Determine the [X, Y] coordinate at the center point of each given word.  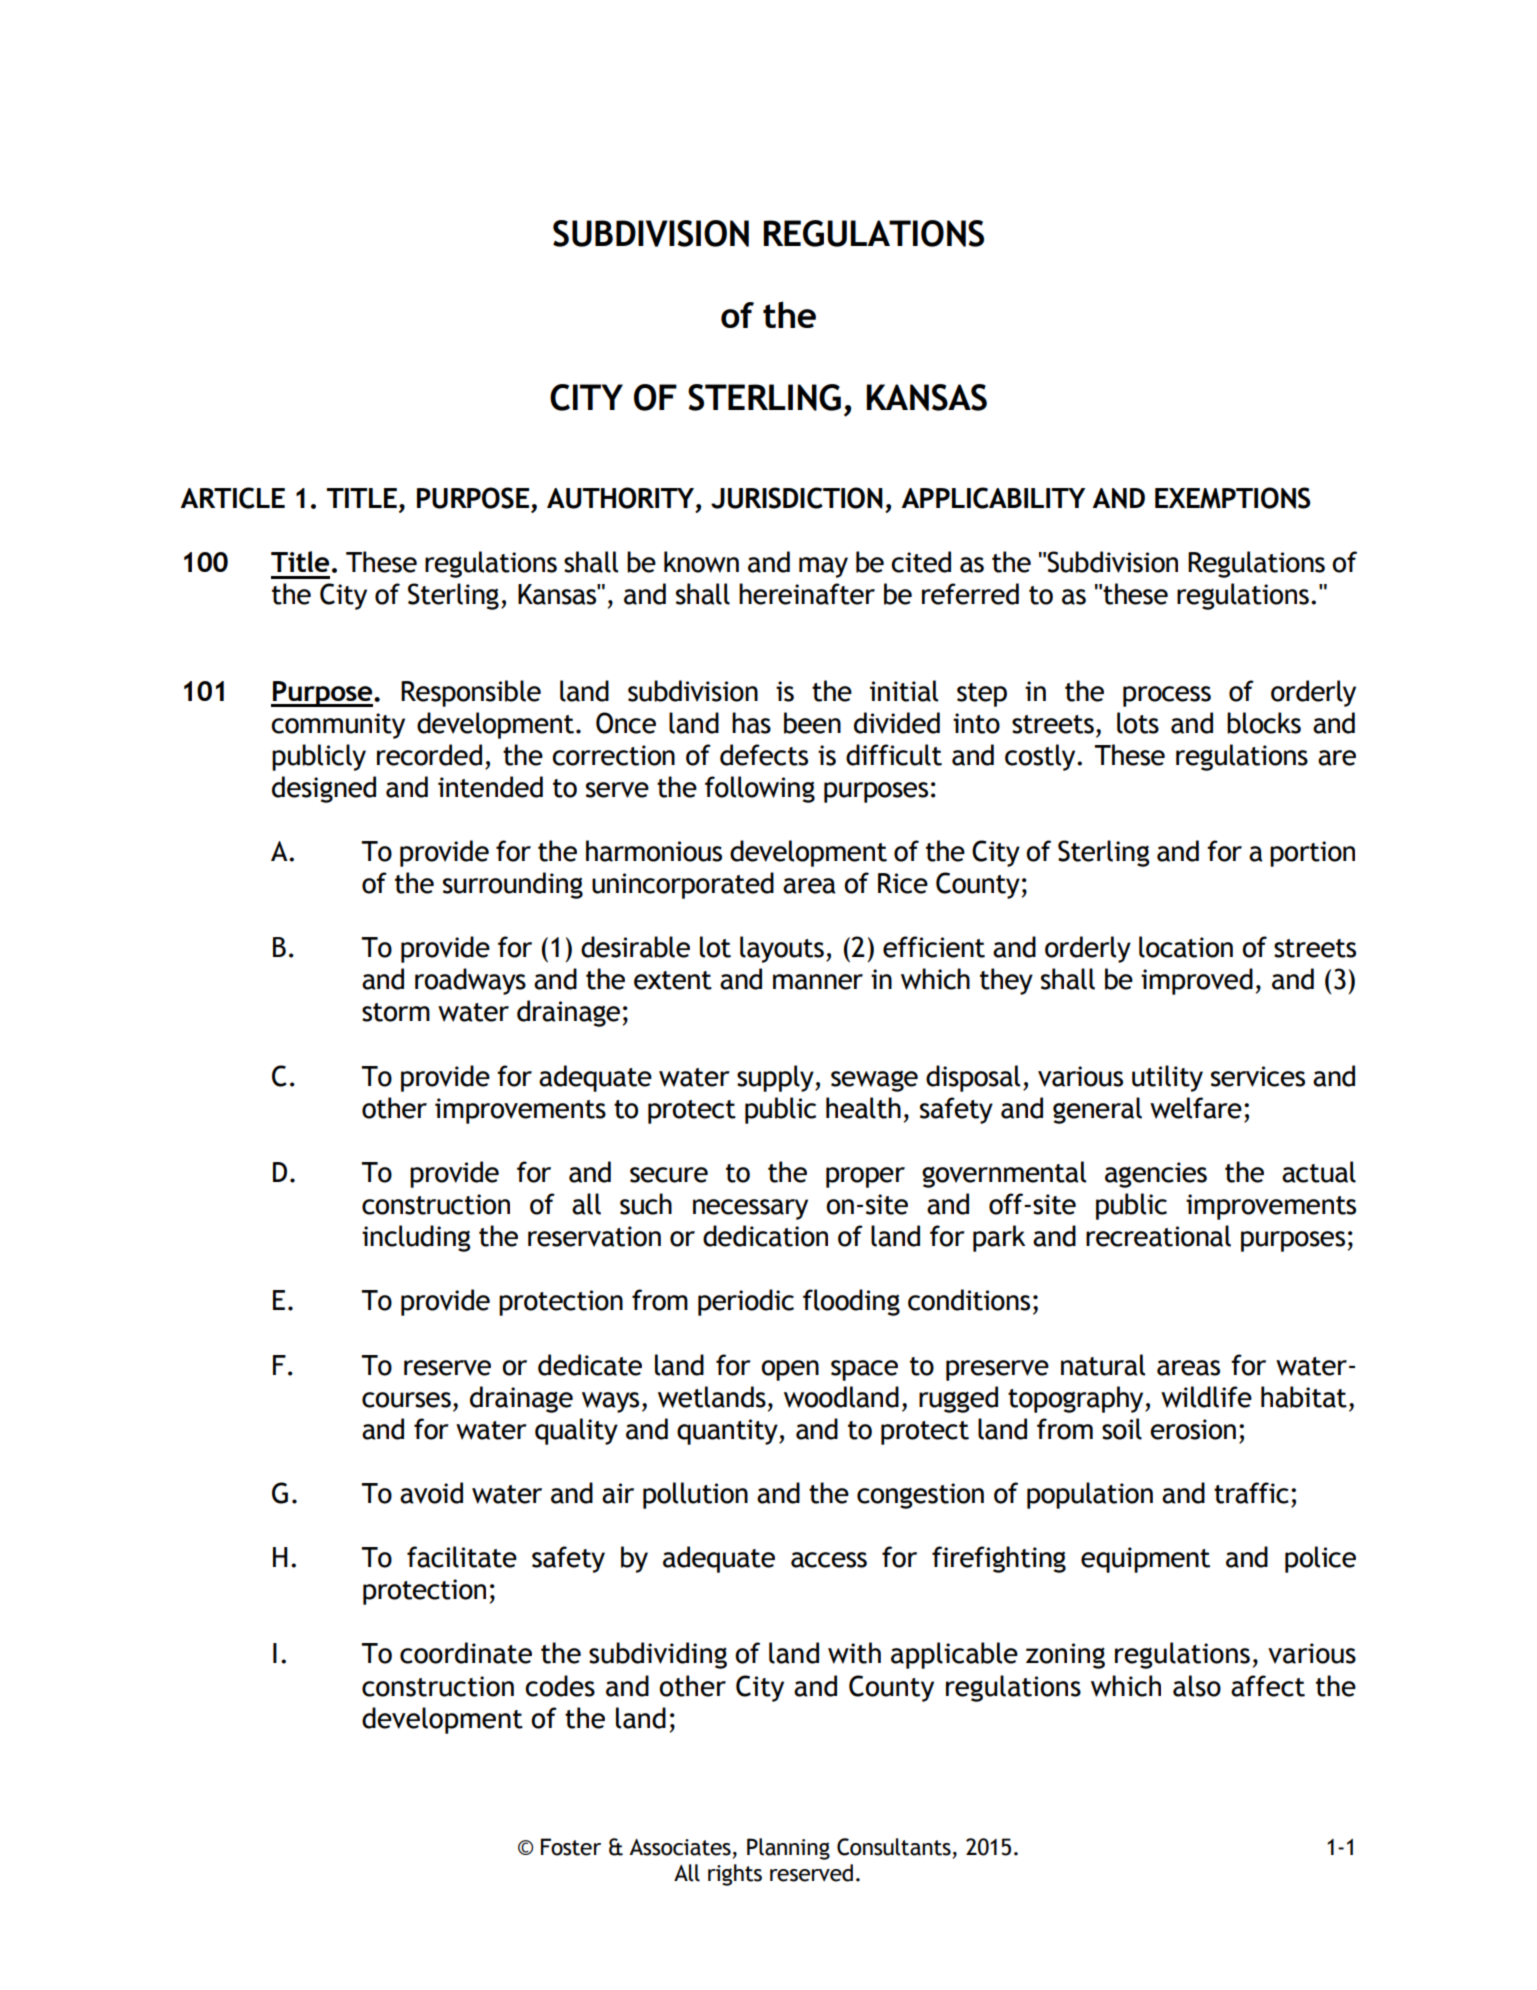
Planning [788, 1849]
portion [1312, 854]
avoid [431, 1493]
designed [324, 789]
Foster [571, 1847]
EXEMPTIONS [1233, 498]
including [416, 1238]
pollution [695, 1495]
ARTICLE [232, 498]
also [1197, 1686]
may [823, 567]
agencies [1156, 1175]
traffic [1251, 1493]
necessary [750, 1209]
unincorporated [683, 885]
